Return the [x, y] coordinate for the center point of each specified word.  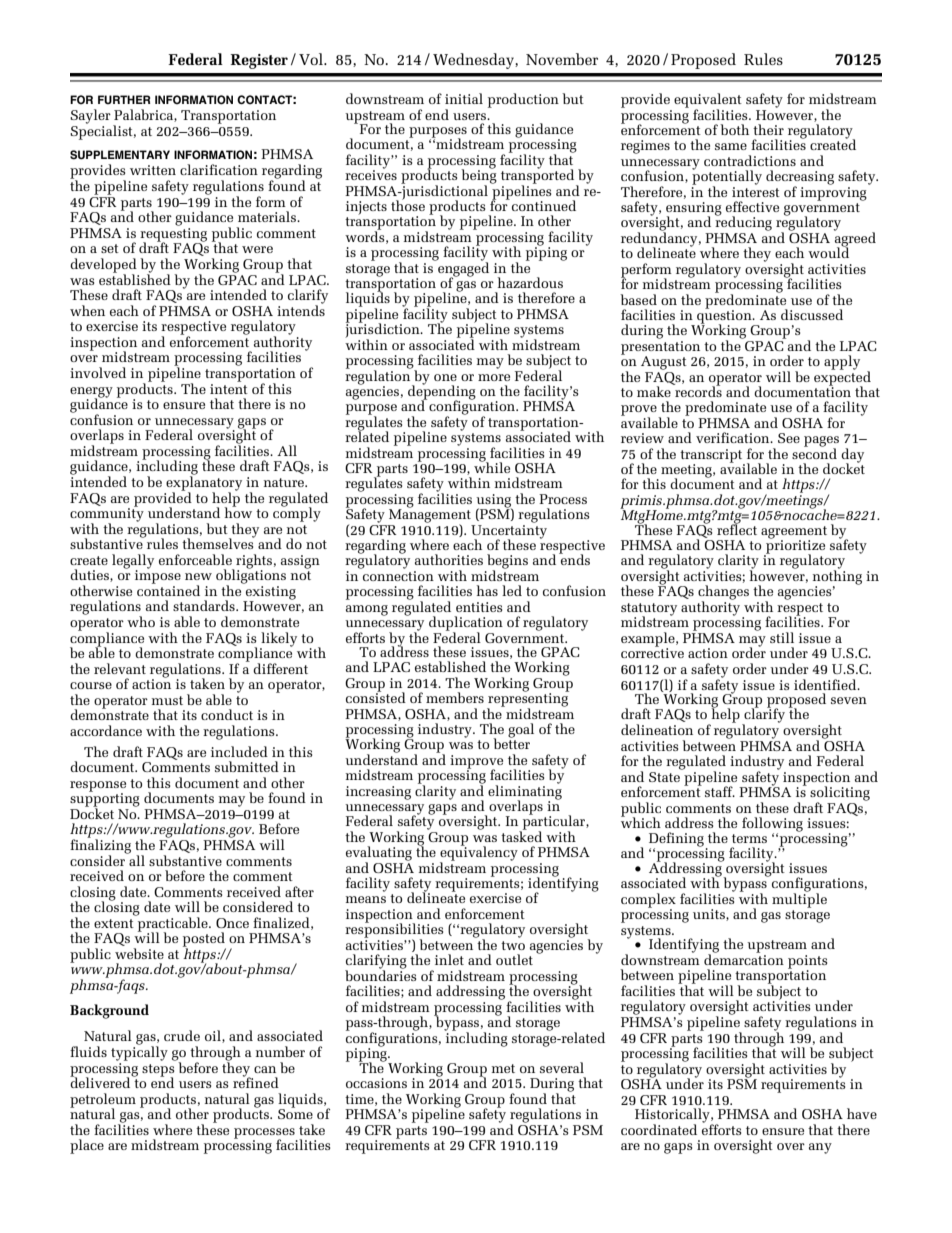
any [820, 1148]
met [503, 1068]
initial [464, 98]
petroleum [103, 1101]
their [768, 129]
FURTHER [124, 99]
